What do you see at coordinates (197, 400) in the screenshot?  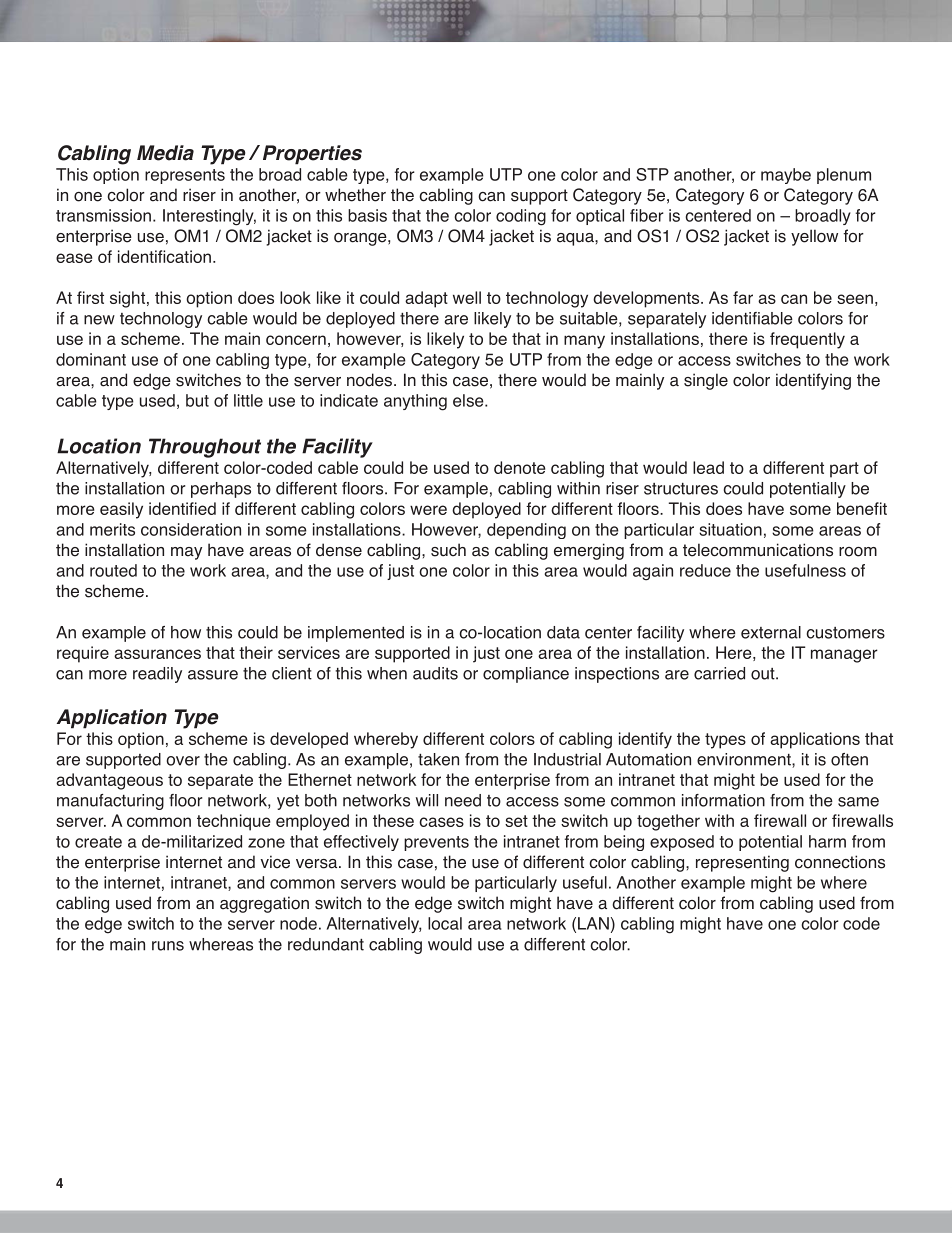 I see `but` at bounding box center [197, 400].
